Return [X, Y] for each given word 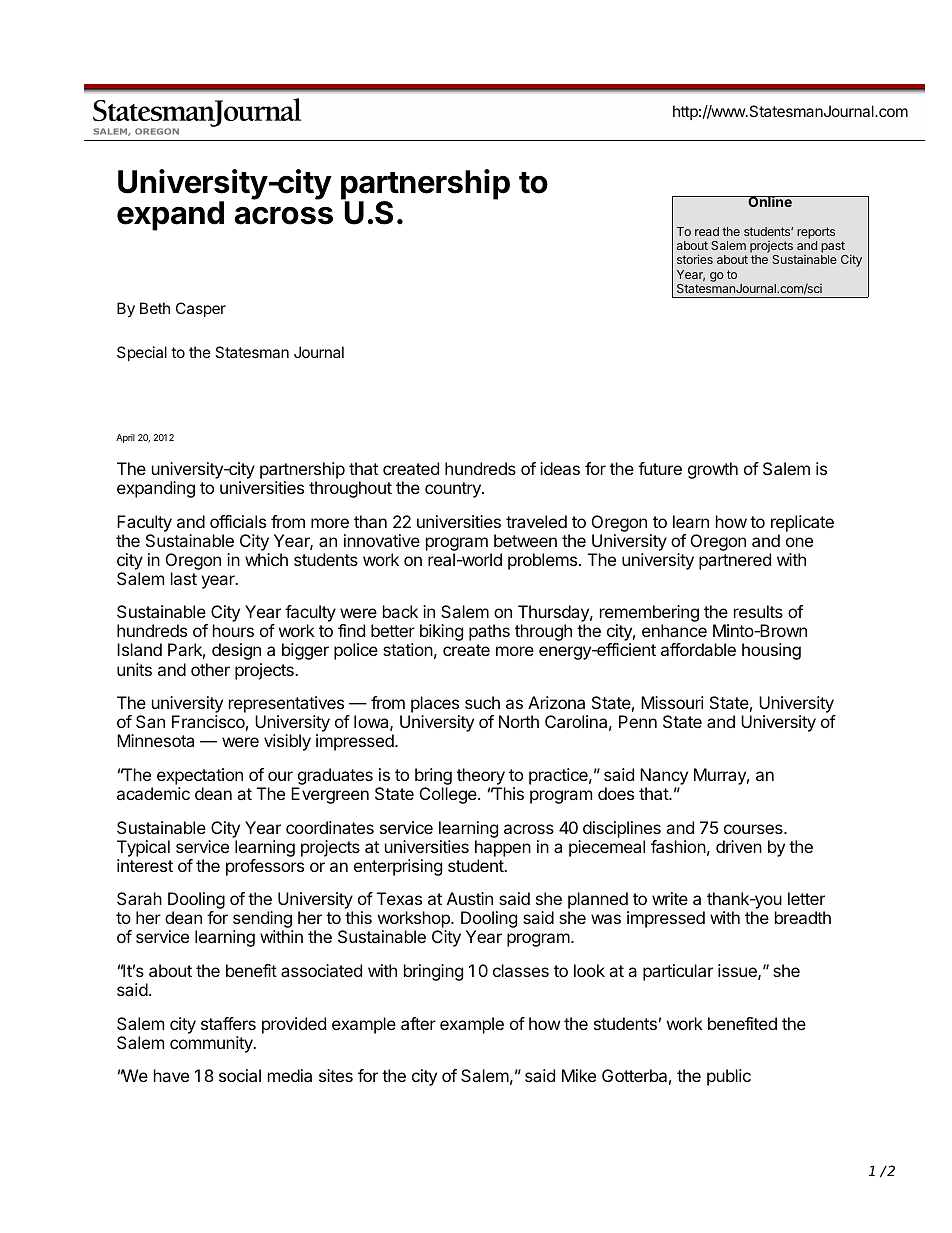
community [212, 1044]
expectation [200, 776]
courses [754, 829]
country [454, 490]
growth [713, 470]
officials [238, 521]
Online [770, 201]
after [418, 1023]
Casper [201, 309]
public [729, 1077]
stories [695, 259]
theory [481, 776]
